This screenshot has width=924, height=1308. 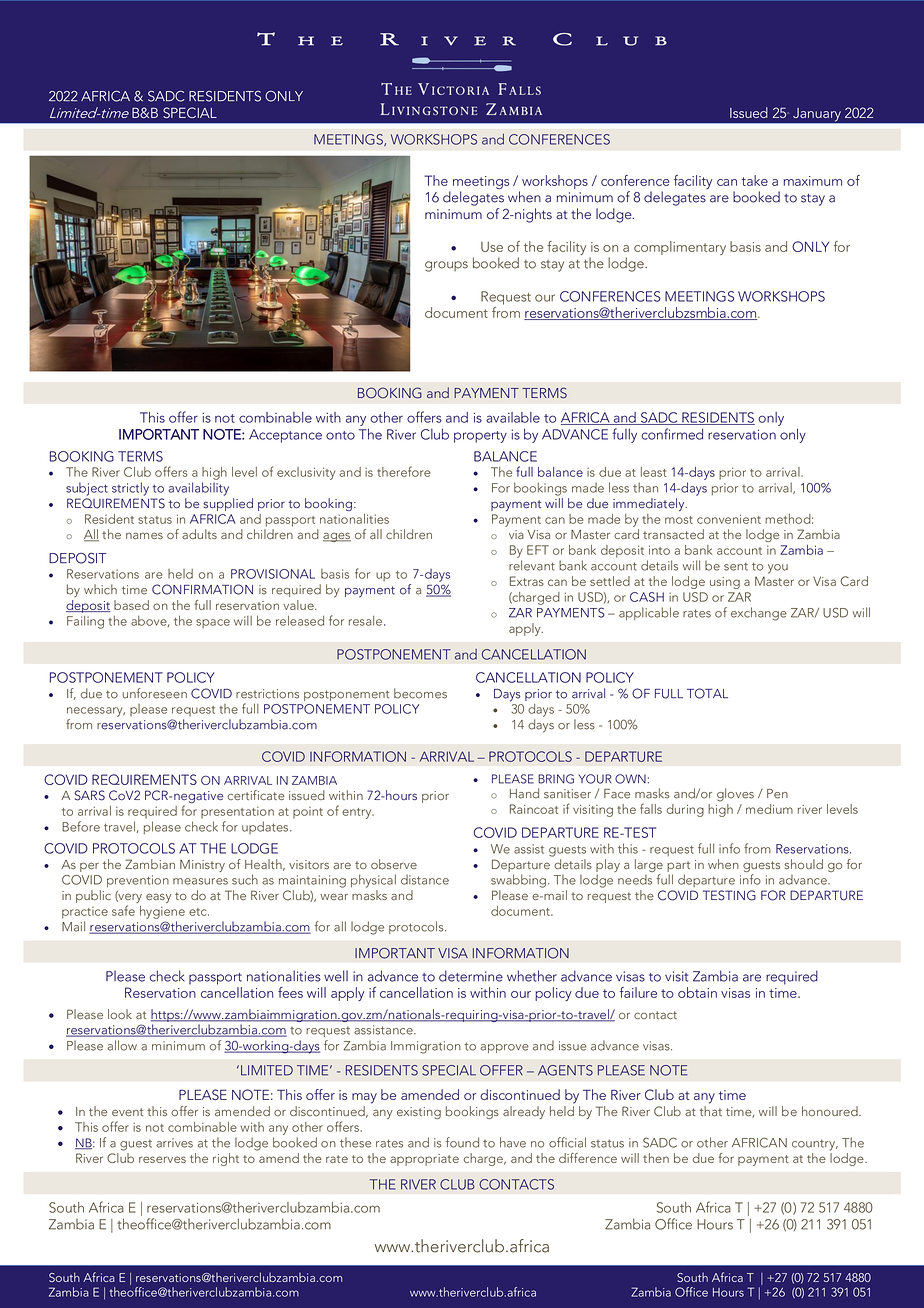 I want to click on groups, so click(x=446, y=266).
